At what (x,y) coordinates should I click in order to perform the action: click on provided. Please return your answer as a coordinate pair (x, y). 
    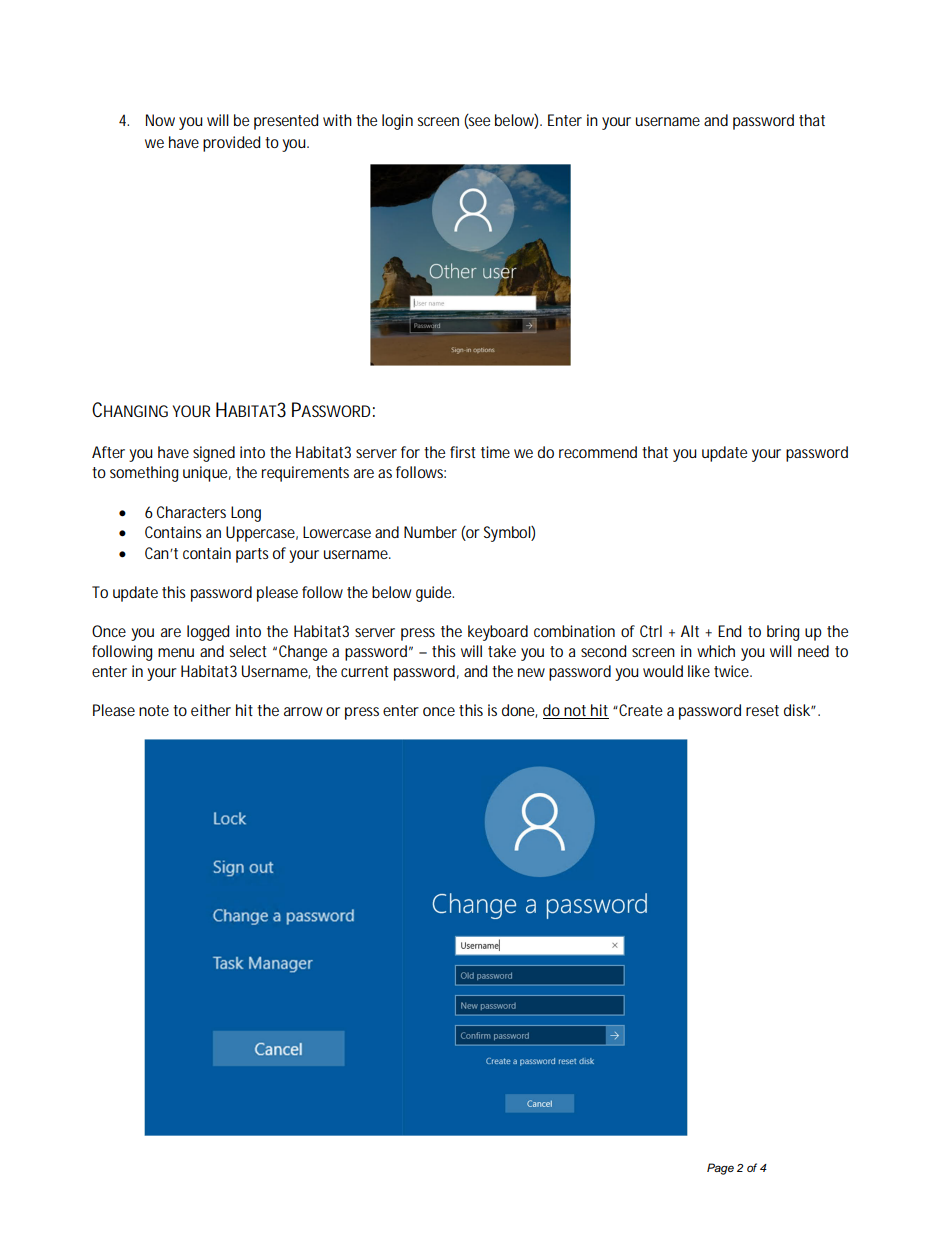
    Looking at the image, I should click on (231, 144).
